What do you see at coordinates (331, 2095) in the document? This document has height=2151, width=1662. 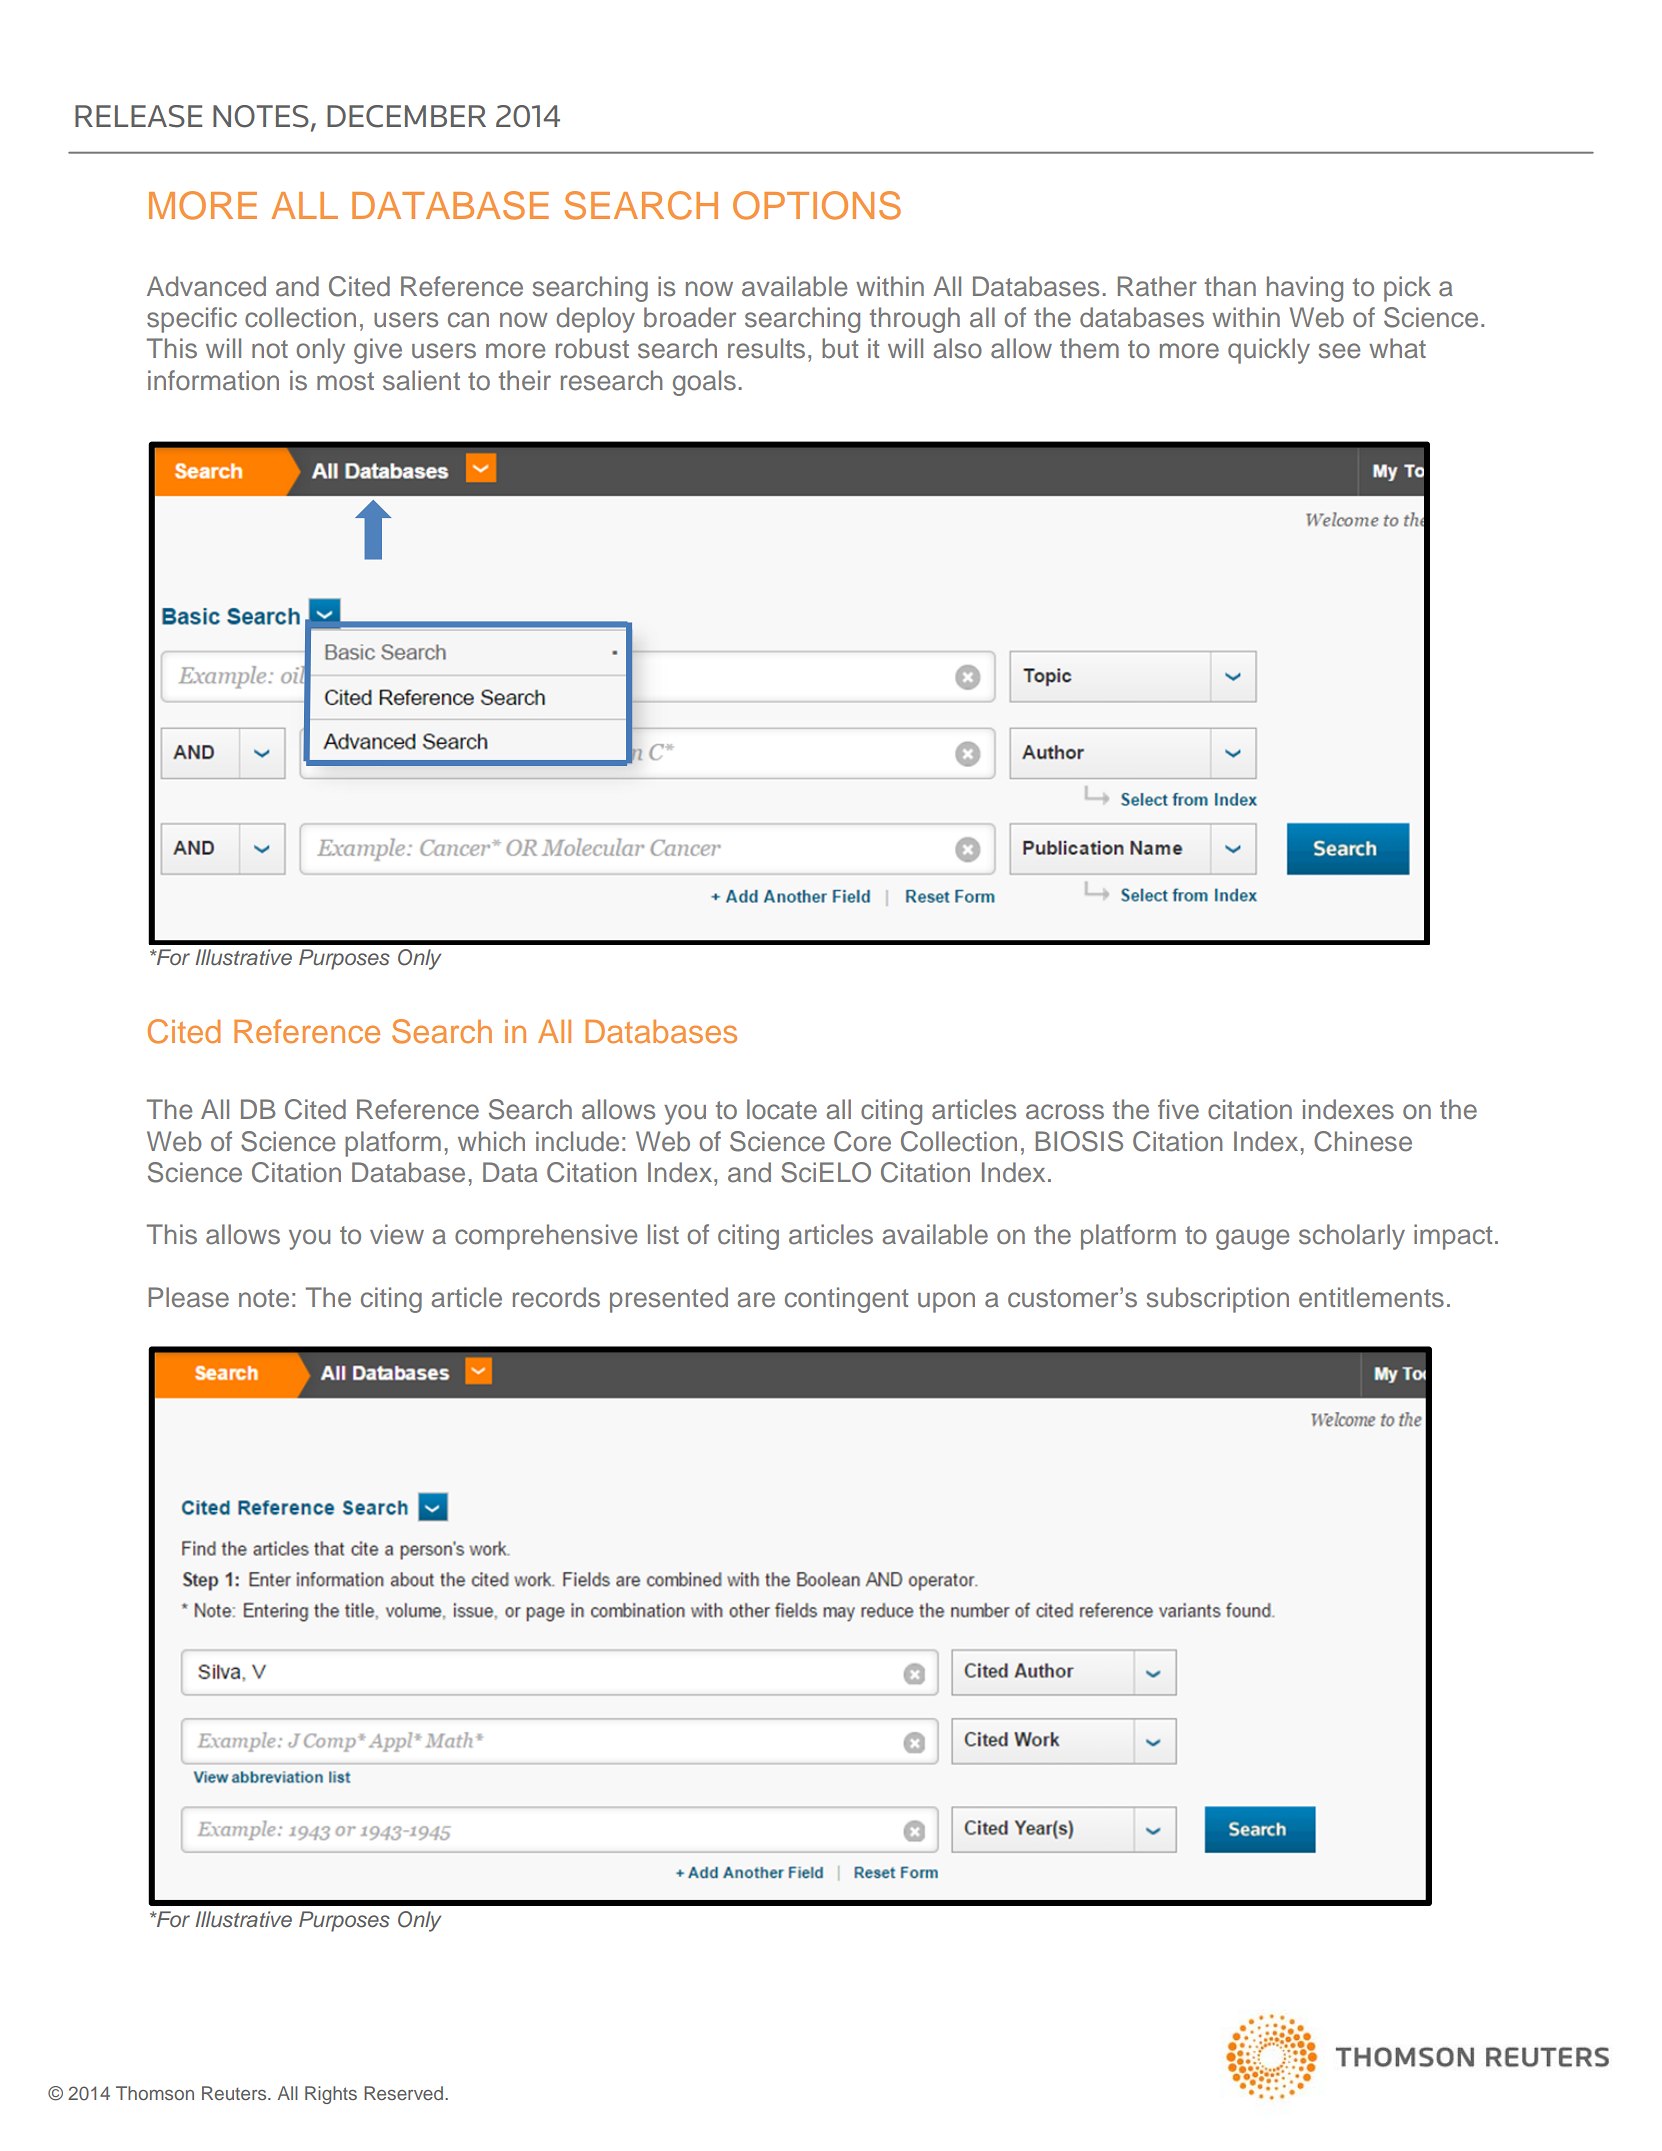 I see `Rights` at bounding box center [331, 2095].
